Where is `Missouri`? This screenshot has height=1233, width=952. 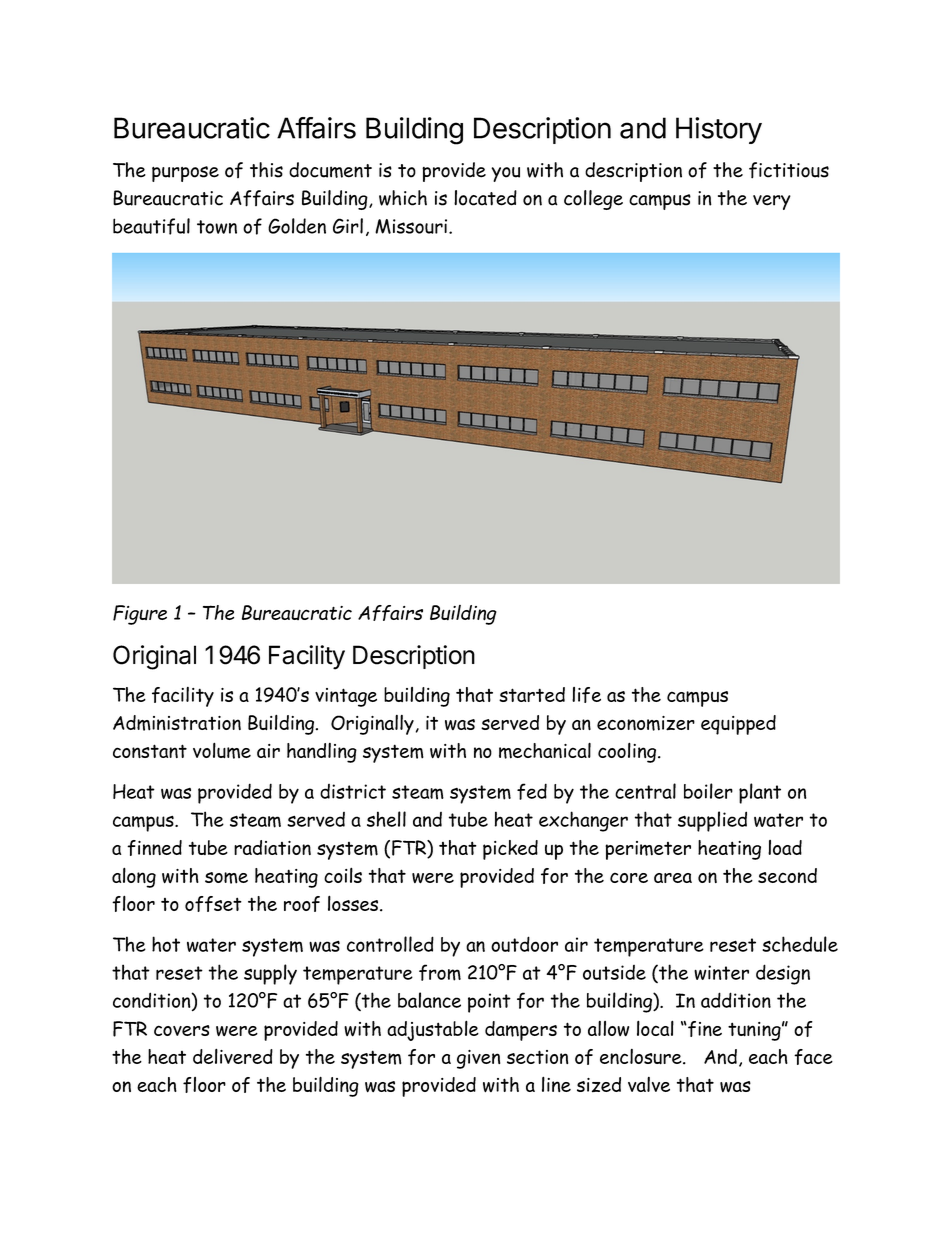
Missouri is located at coordinates (412, 226).
